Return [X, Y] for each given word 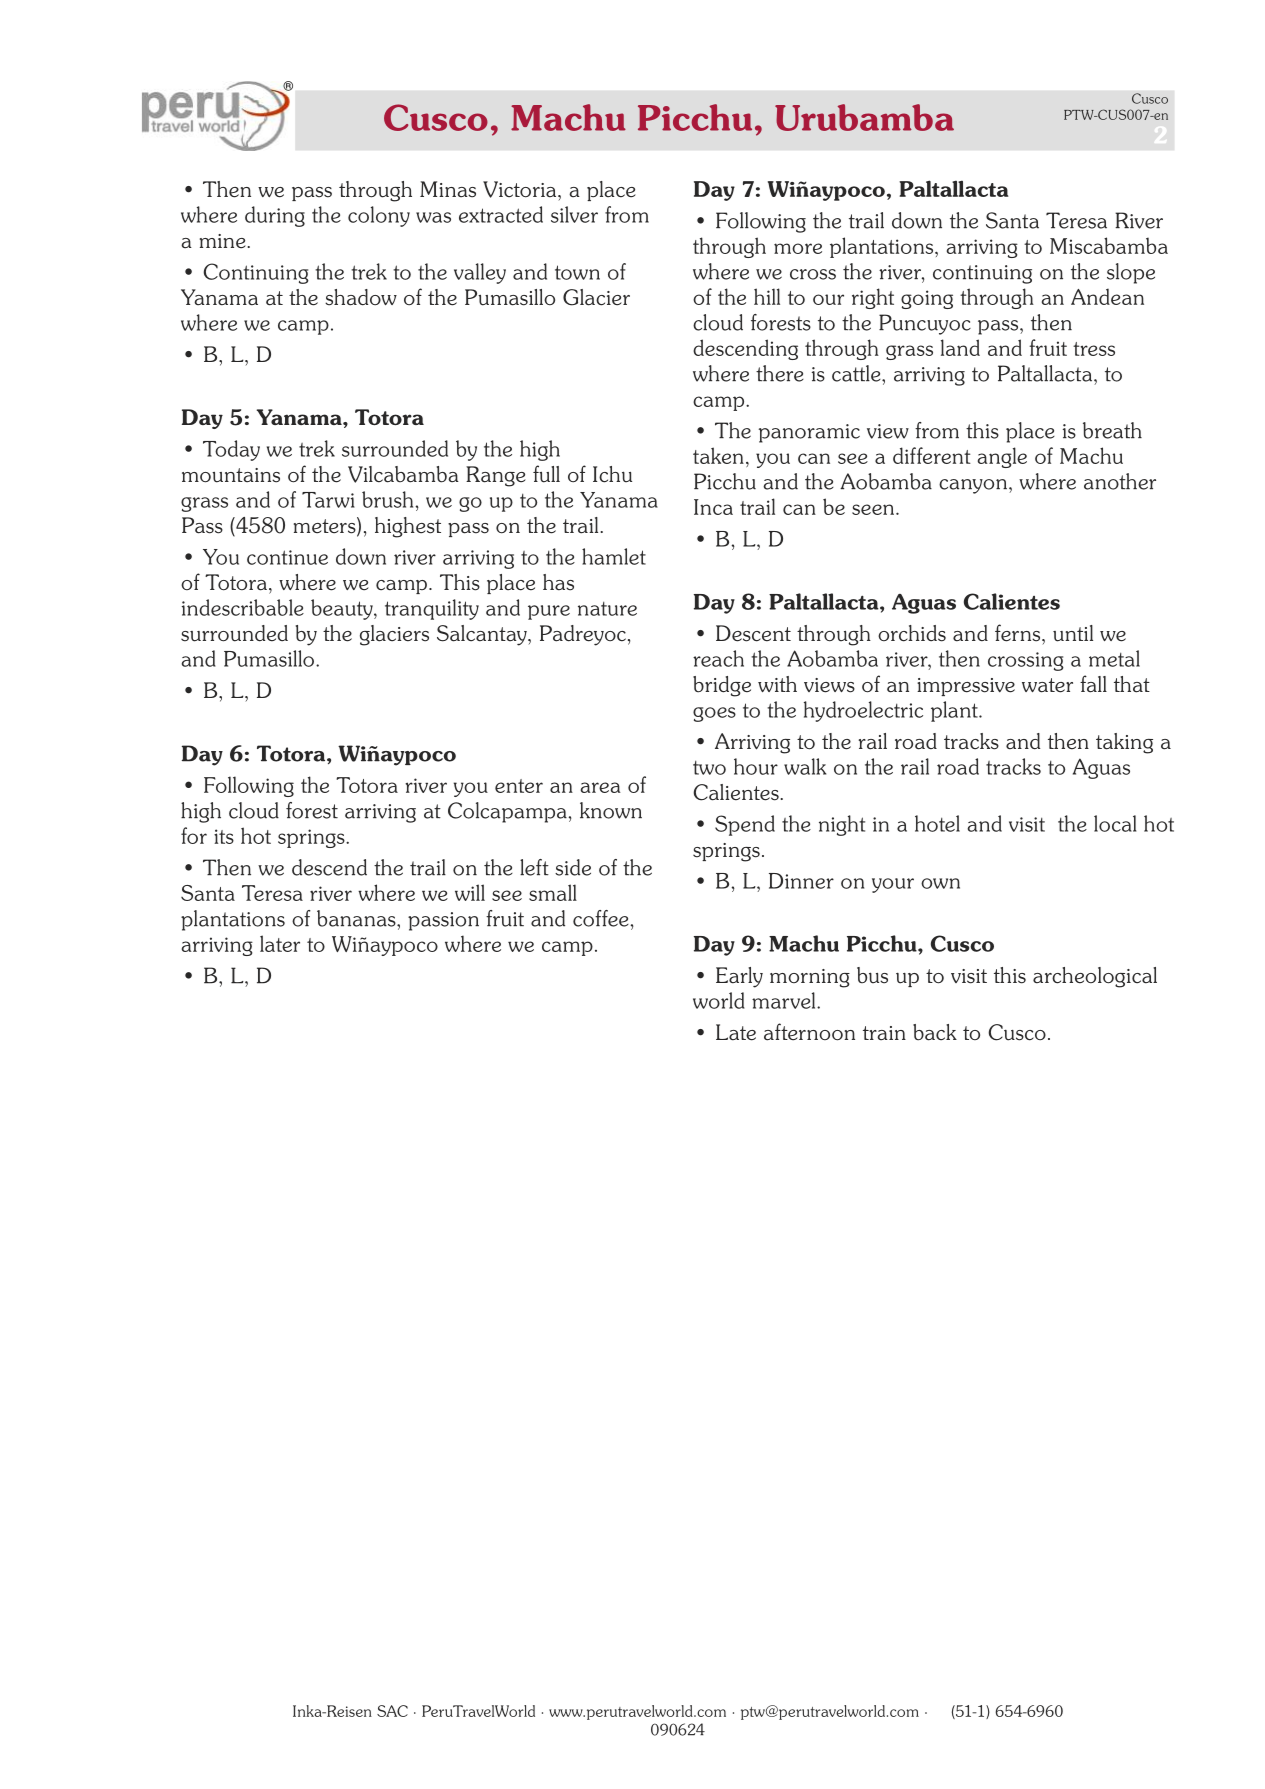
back [935, 1032]
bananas [357, 918]
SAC [392, 1711]
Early [739, 977]
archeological [1095, 977]
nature [607, 608]
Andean [1107, 296]
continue [287, 557]
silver [574, 214]
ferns [1019, 633]
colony [379, 216]
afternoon [809, 1032]
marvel [785, 1000]
